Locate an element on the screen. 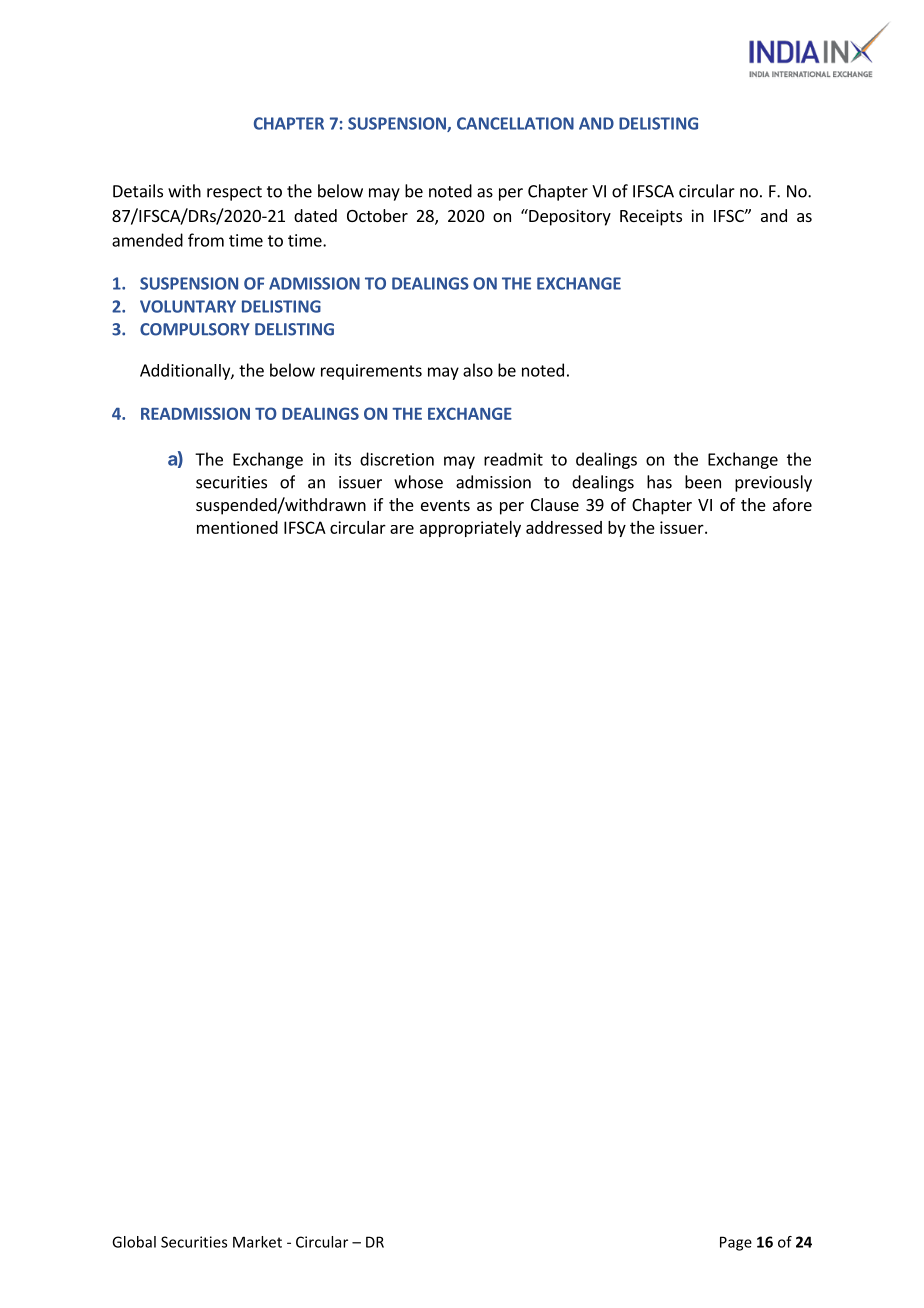  respect is located at coordinates (234, 193).
